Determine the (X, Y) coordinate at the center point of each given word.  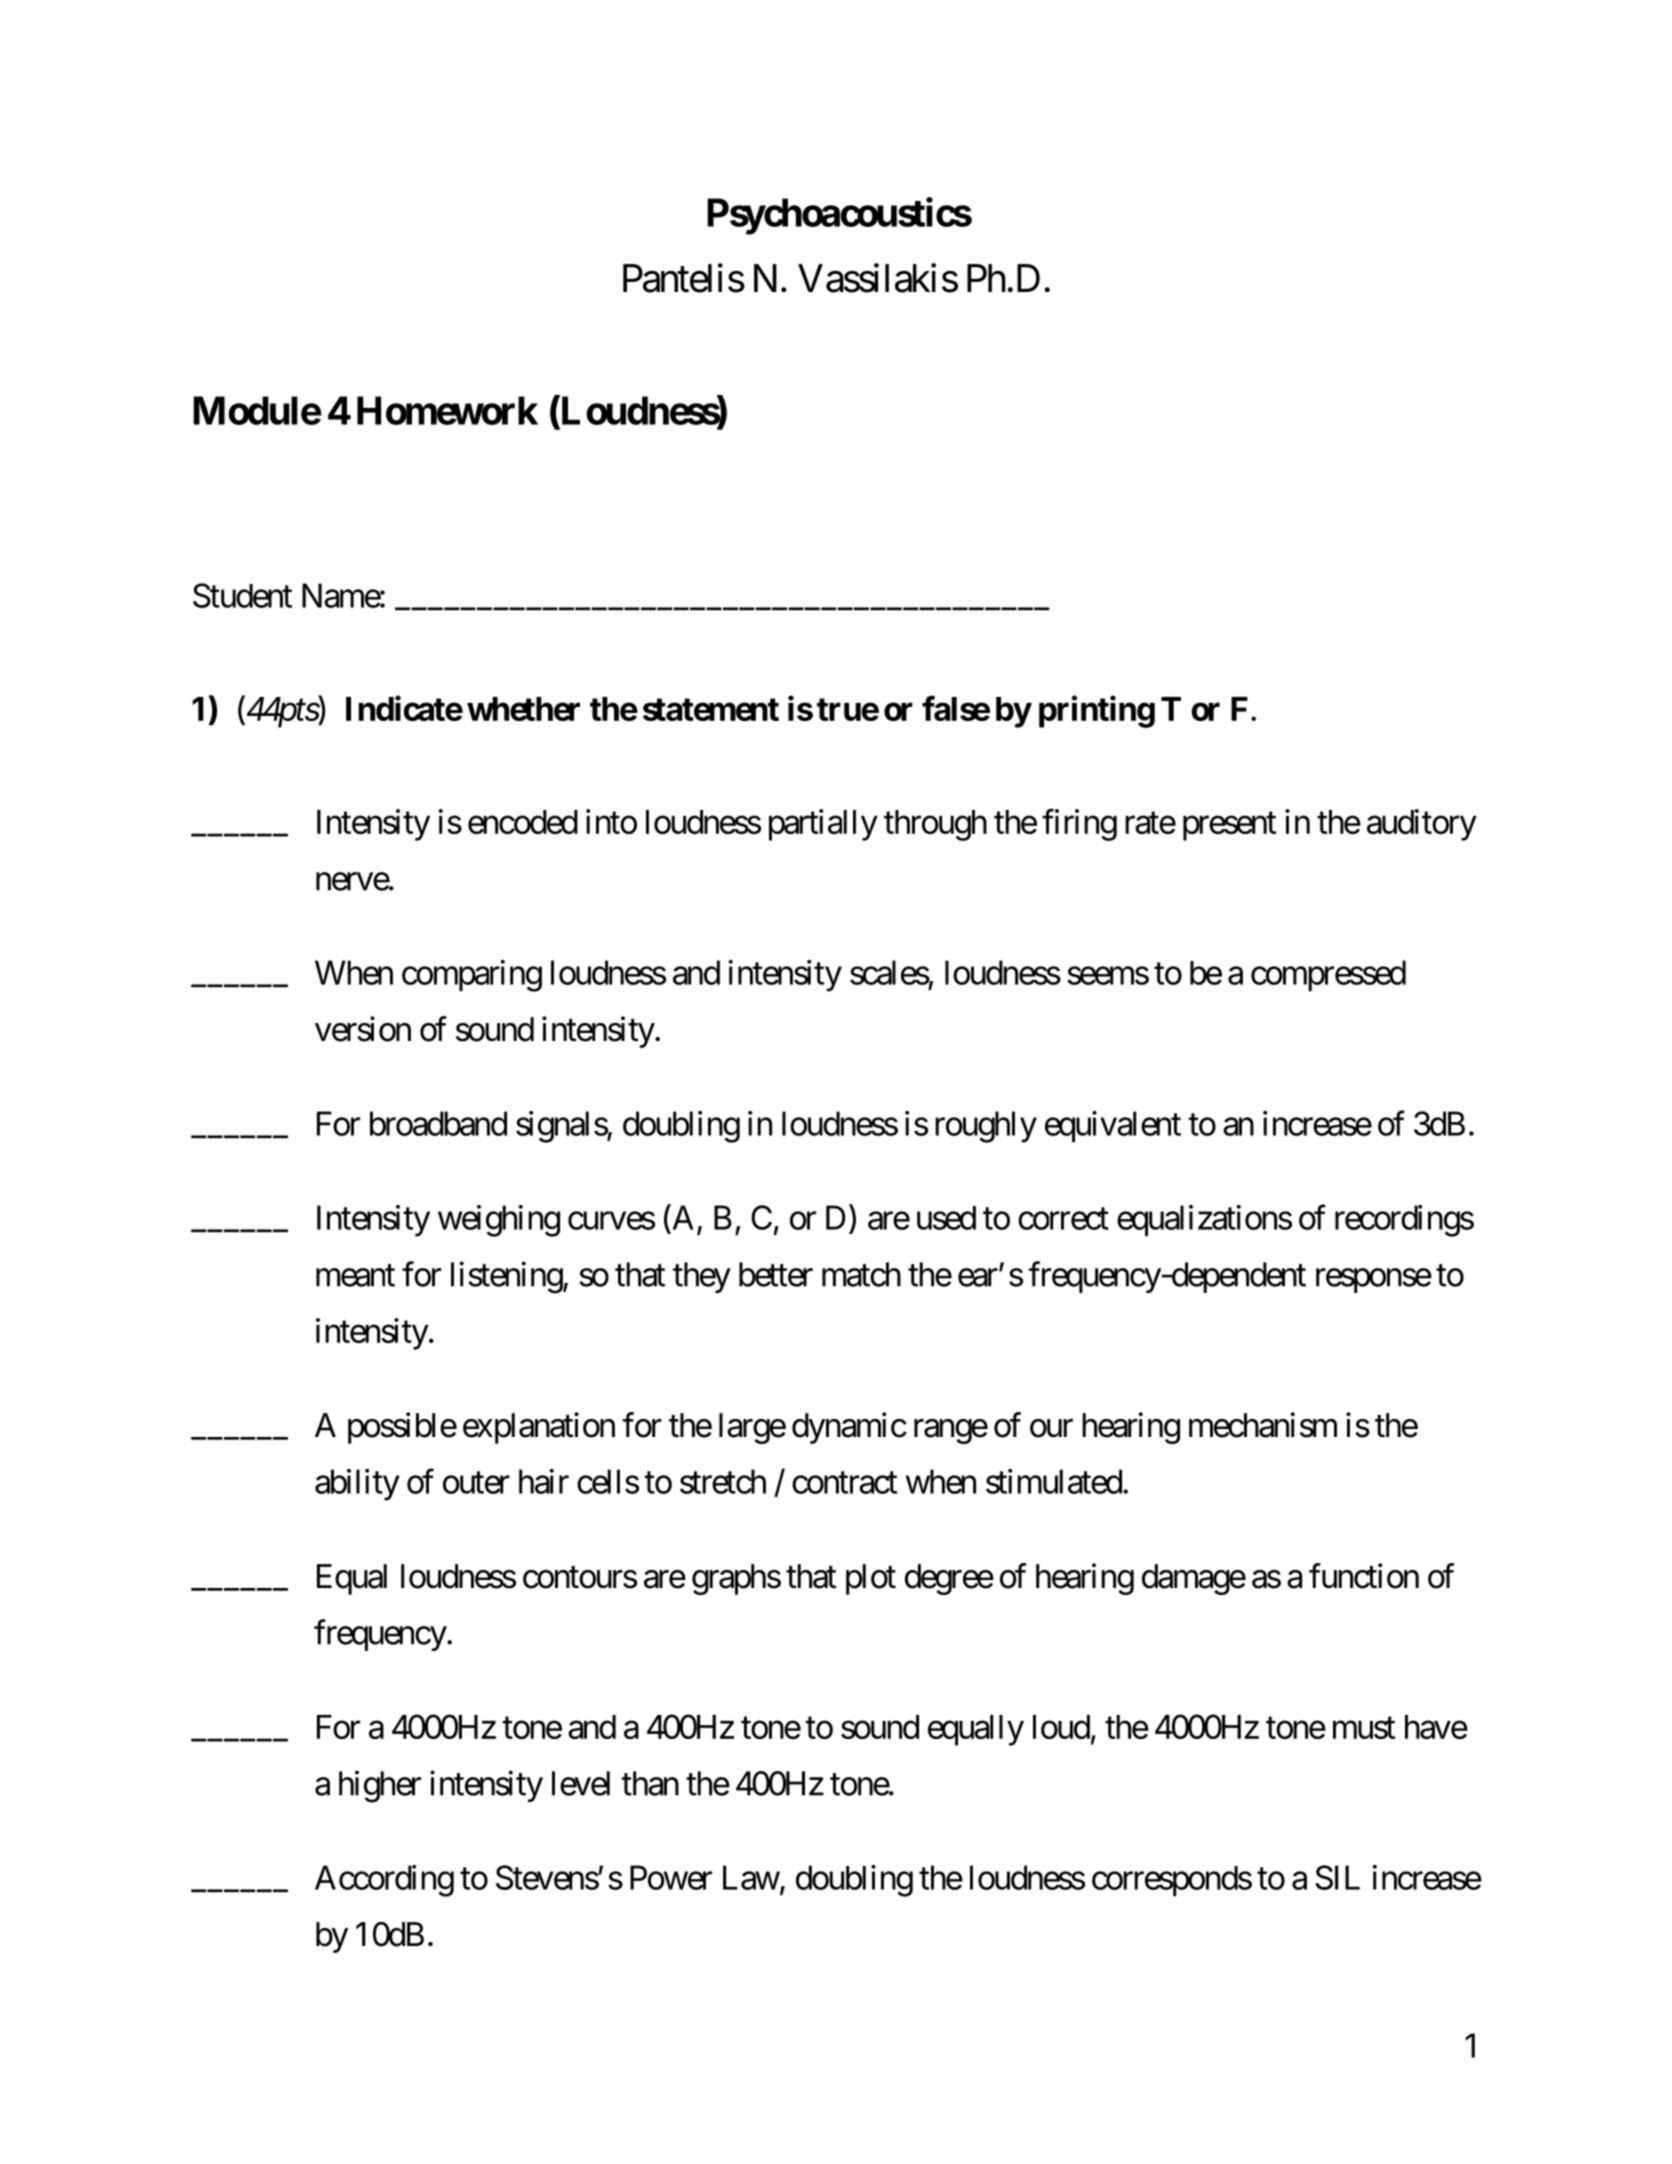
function (1364, 1576)
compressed (1328, 975)
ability (357, 1485)
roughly (986, 1127)
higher (380, 1786)
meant (355, 1276)
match (861, 1274)
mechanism (1263, 1425)
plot (871, 1579)
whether (523, 709)
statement (711, 709)
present (1229, 826)
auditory (1422, 825)
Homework (447, 410)
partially (823, 825)
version (363, 1029)
